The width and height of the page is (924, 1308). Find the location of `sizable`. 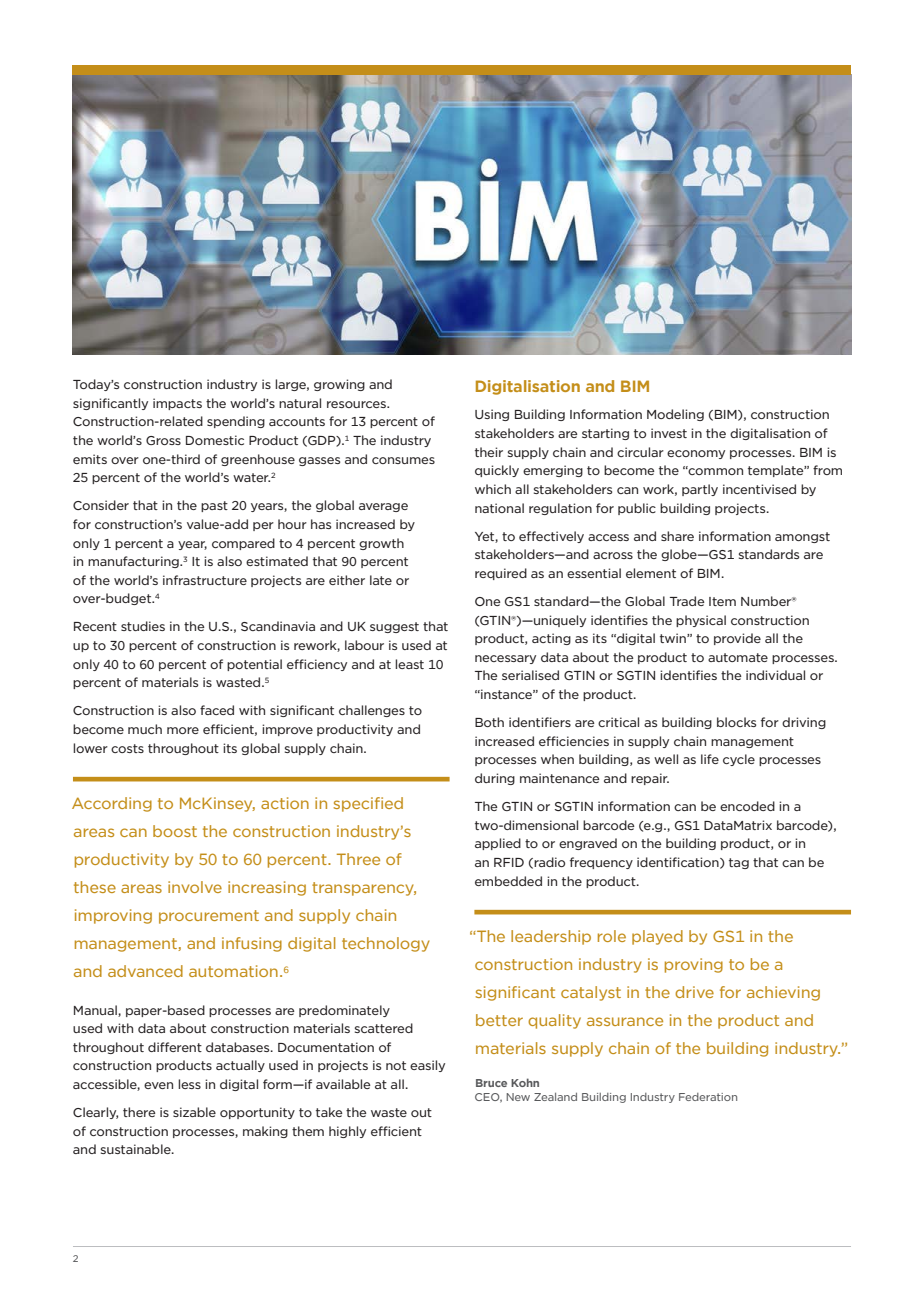

sizable is located at coordinates (194, 1112).
